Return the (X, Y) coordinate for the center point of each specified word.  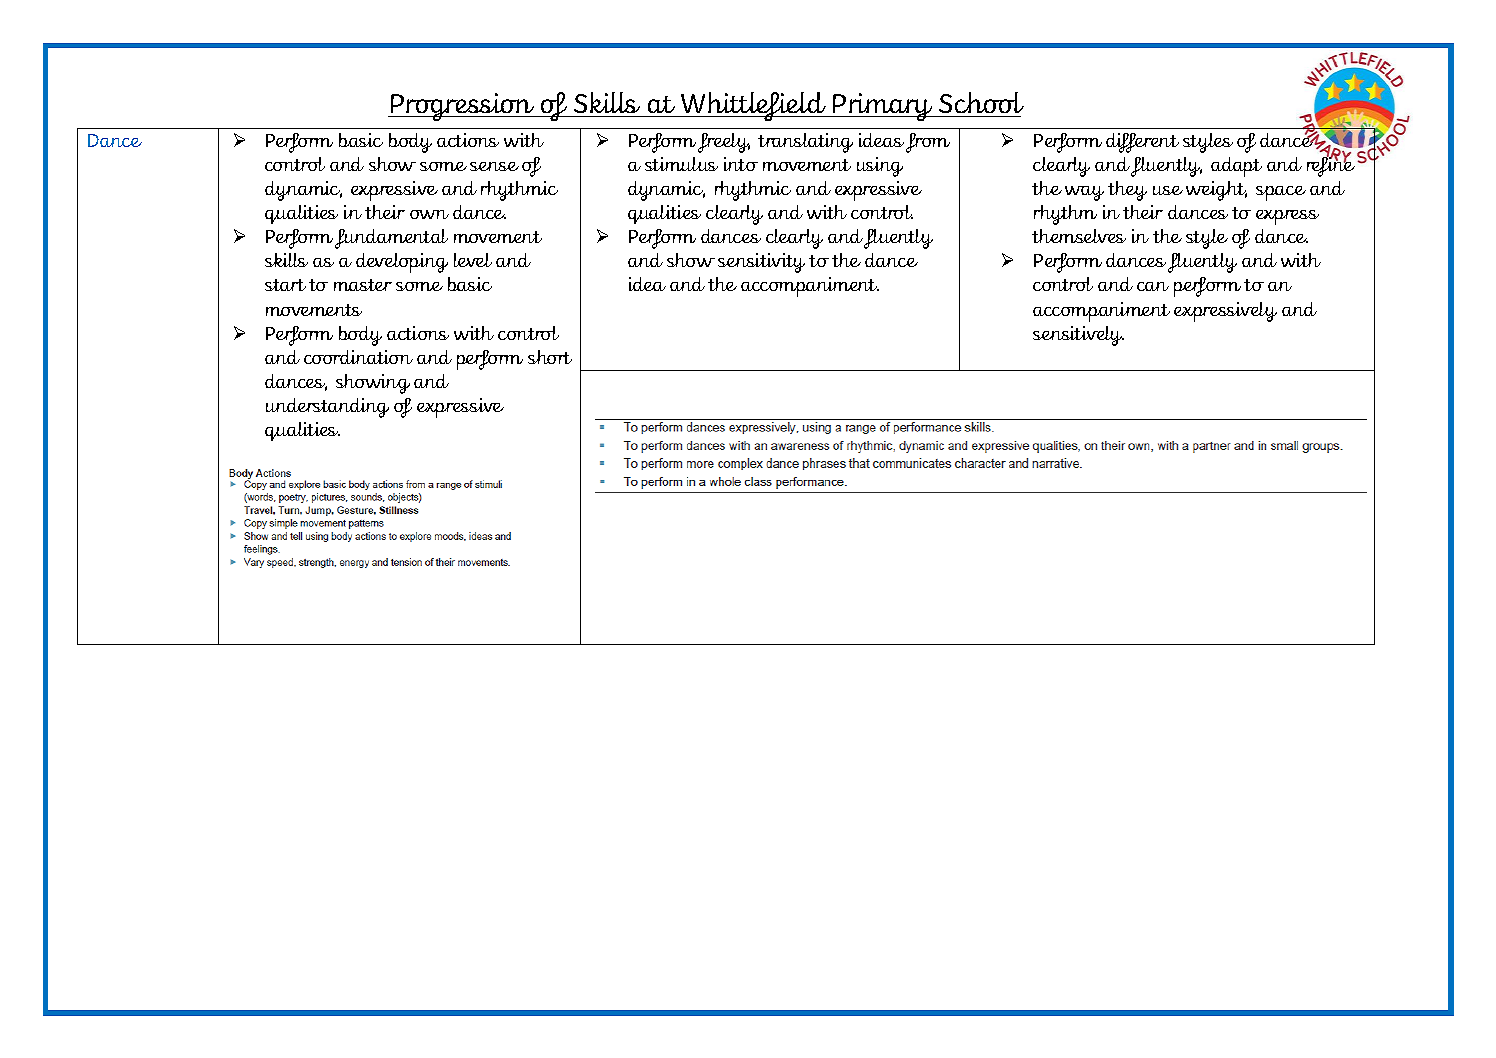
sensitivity (761, 263)
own (429, 214)
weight (1216, 191)
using (880, 167)
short (550, 357)
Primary (883, 107)
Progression (462, 107)
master (363, 285)
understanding (327, 408)
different (1142, 143)
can (1153, 286)
